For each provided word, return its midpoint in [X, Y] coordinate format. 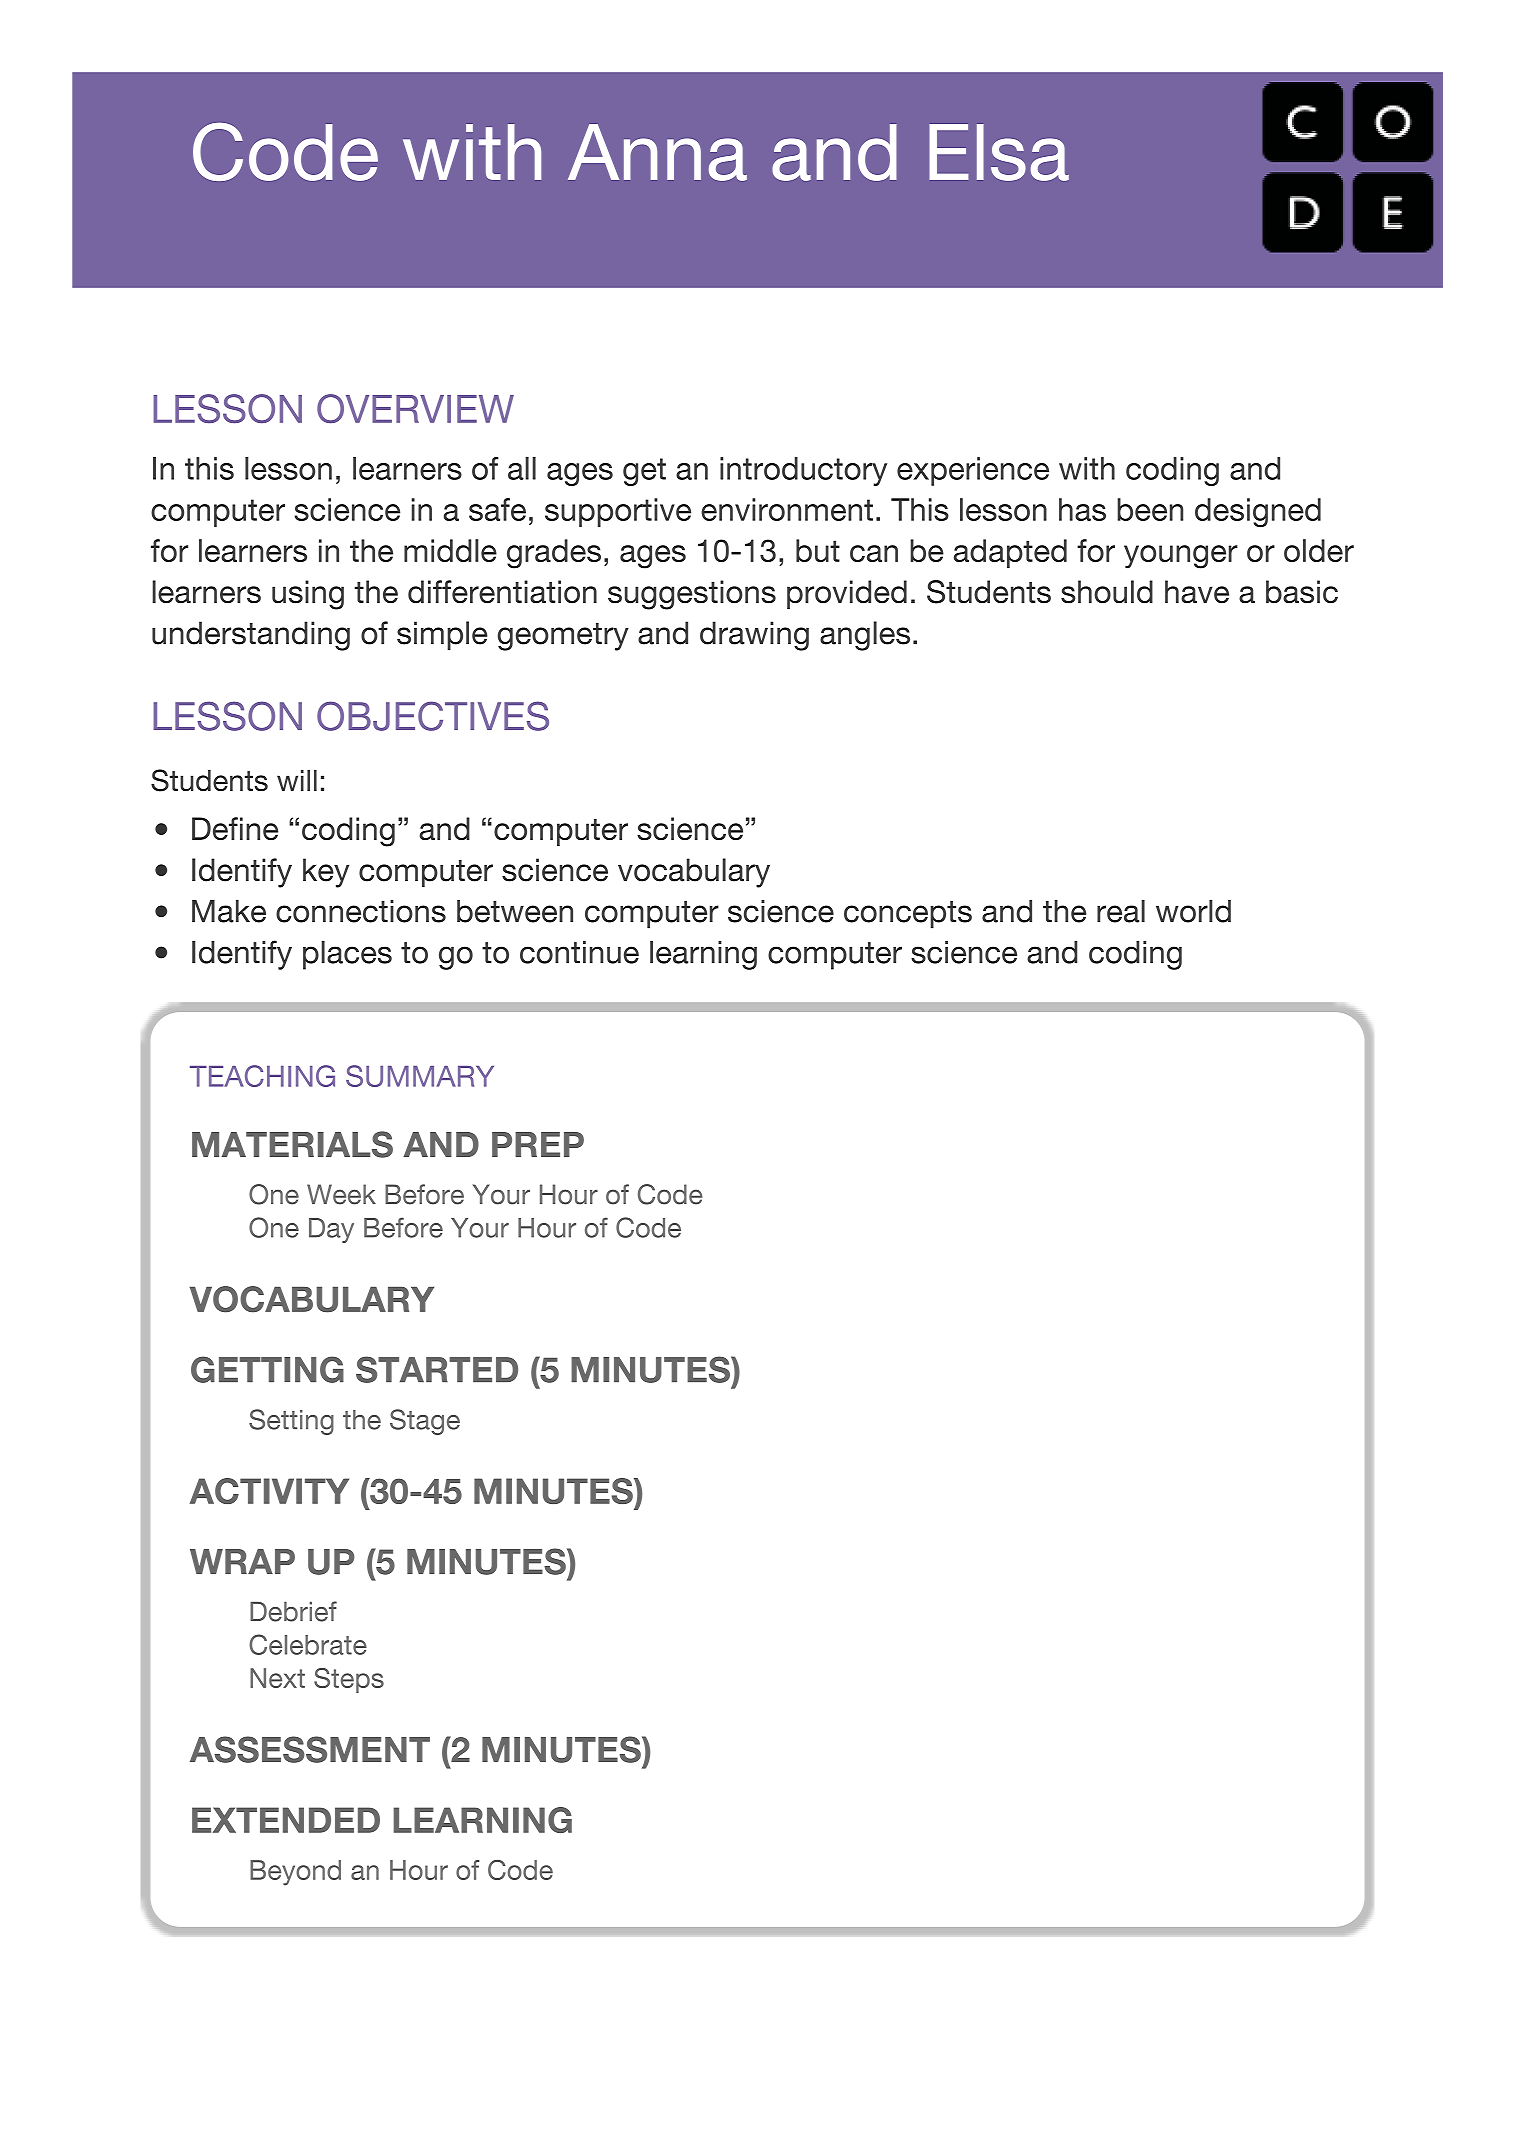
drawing [754, 636]
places [347, 955]
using [308, 595]
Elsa [999, 152]
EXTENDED [286, 1820]
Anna [657, 152]
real [1121, 911]
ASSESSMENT [310, 1749]
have [1197, 592]
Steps [349, 1680]
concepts [908, 915]
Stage [425, 1422]
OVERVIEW [415, 408]
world [1193, 911]
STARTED [437, 1369]
